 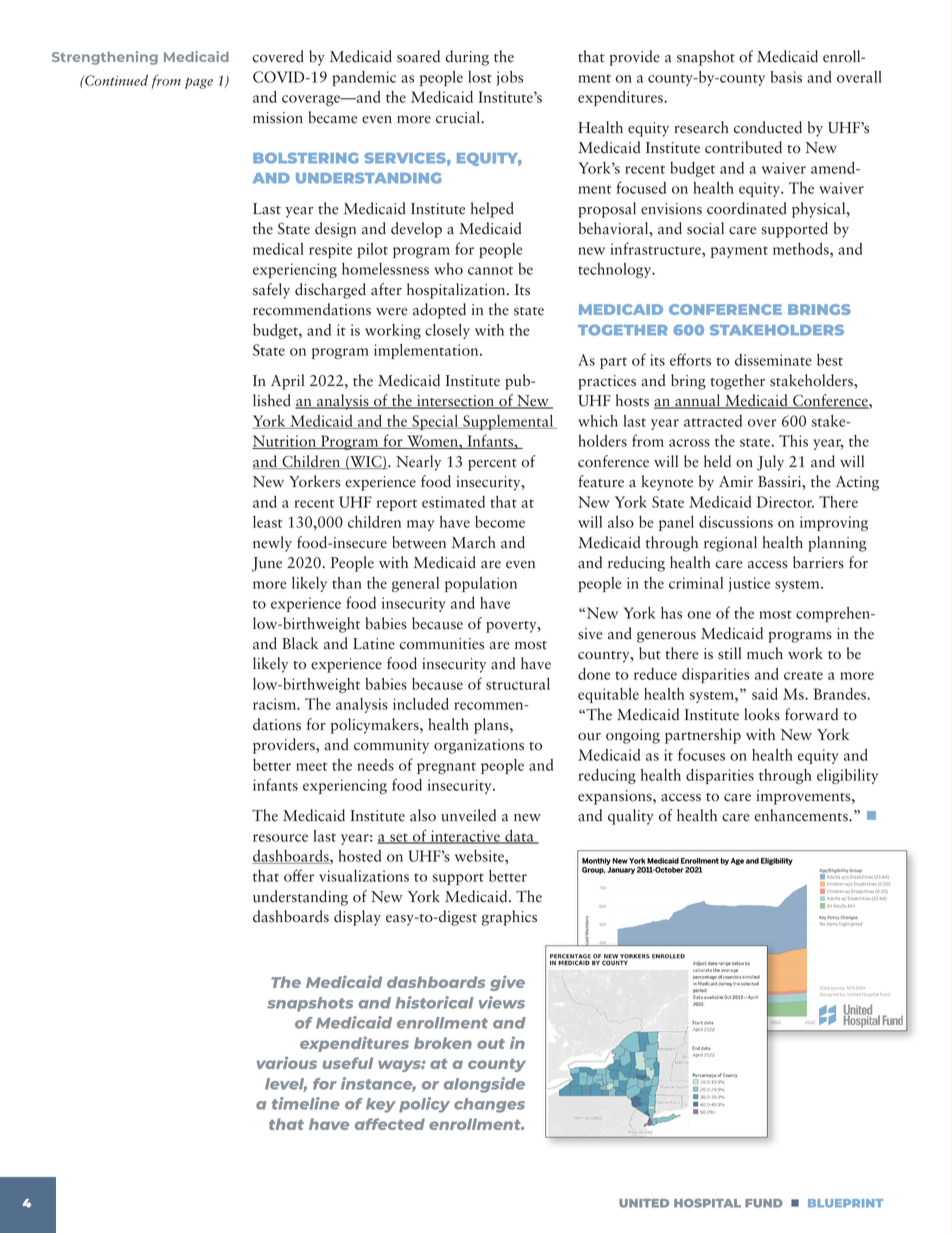 What do you see at coordinates (287, 382) in the document?
I see `April` at bounding box center [287, 382].
